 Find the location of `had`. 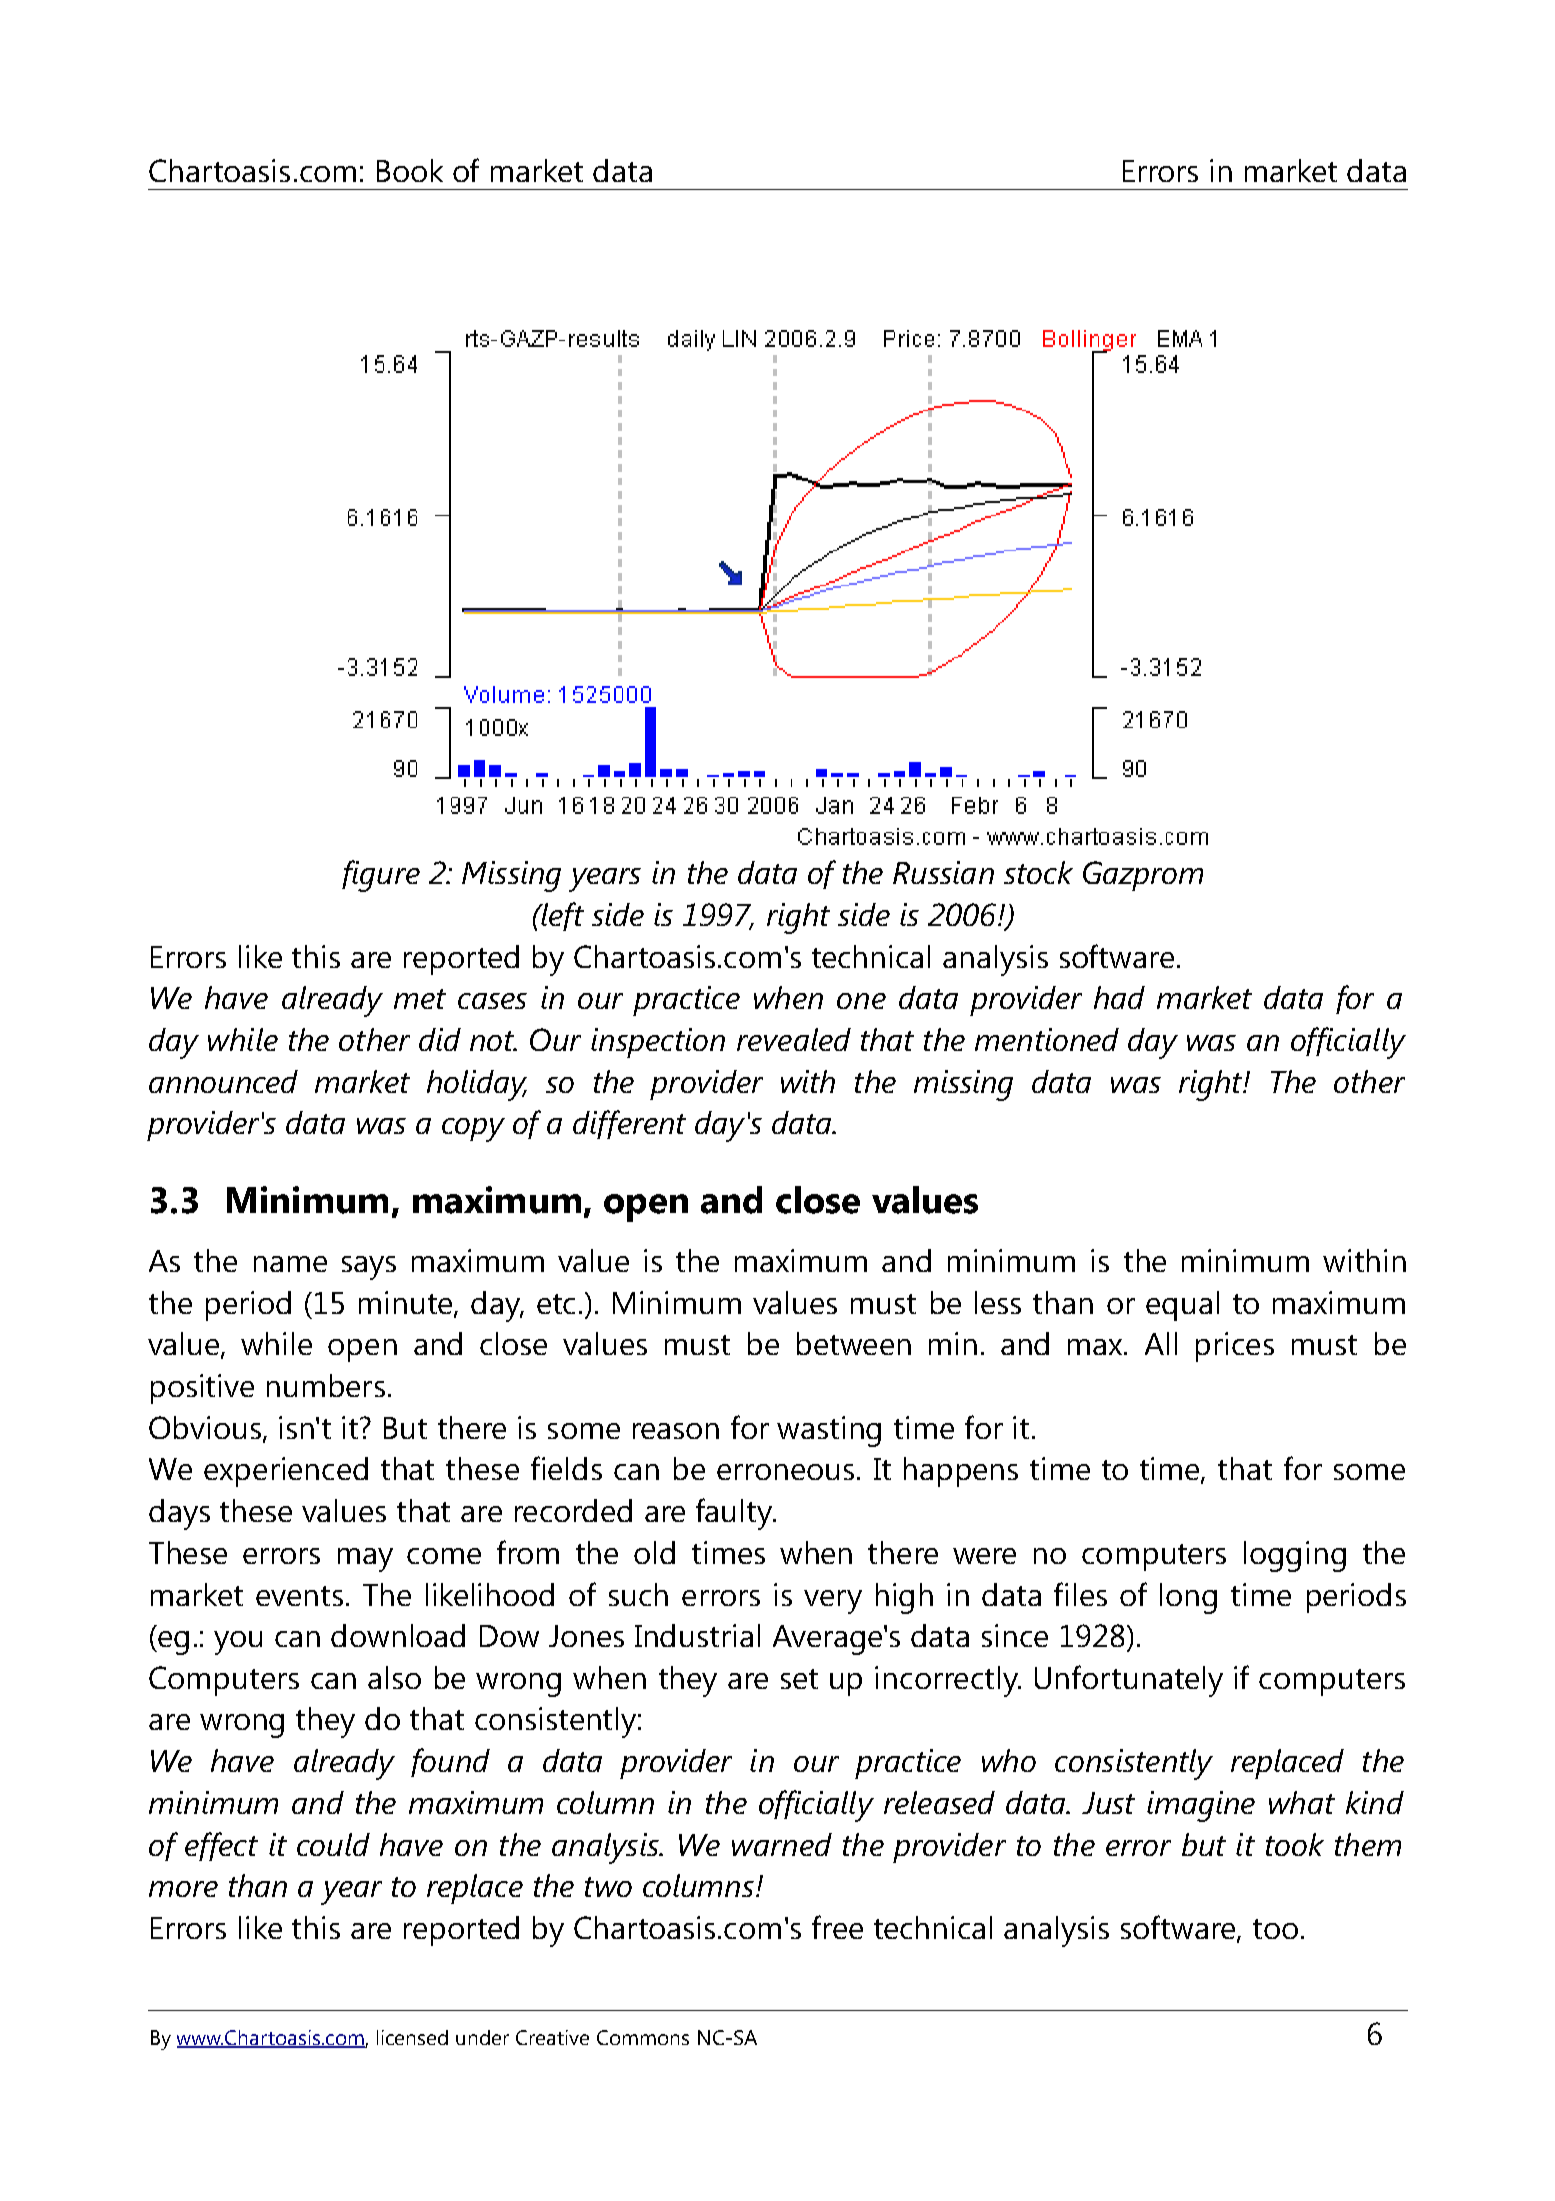

had is located at coordinates (1119, 997).
